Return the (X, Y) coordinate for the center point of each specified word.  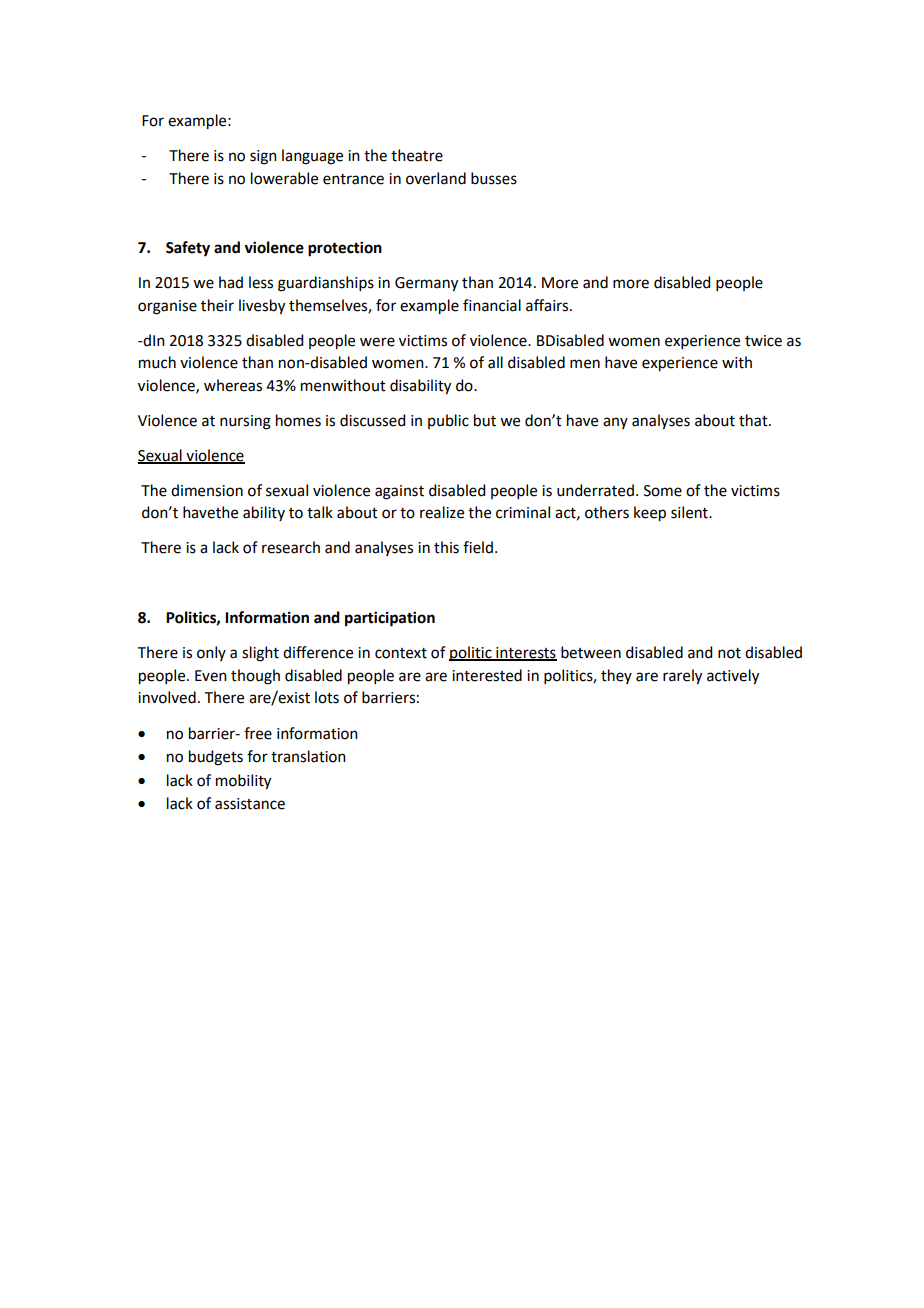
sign (263, 157)
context (401, 653)
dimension (207, 490)
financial (492, 305)
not (729, 653)
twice (763, 341)
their (217, 305)
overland (436, 178)
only (211, 653)
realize (442, 512)
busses (494, 178)
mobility (243, 782)
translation (308, 756)
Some (663, 491)
